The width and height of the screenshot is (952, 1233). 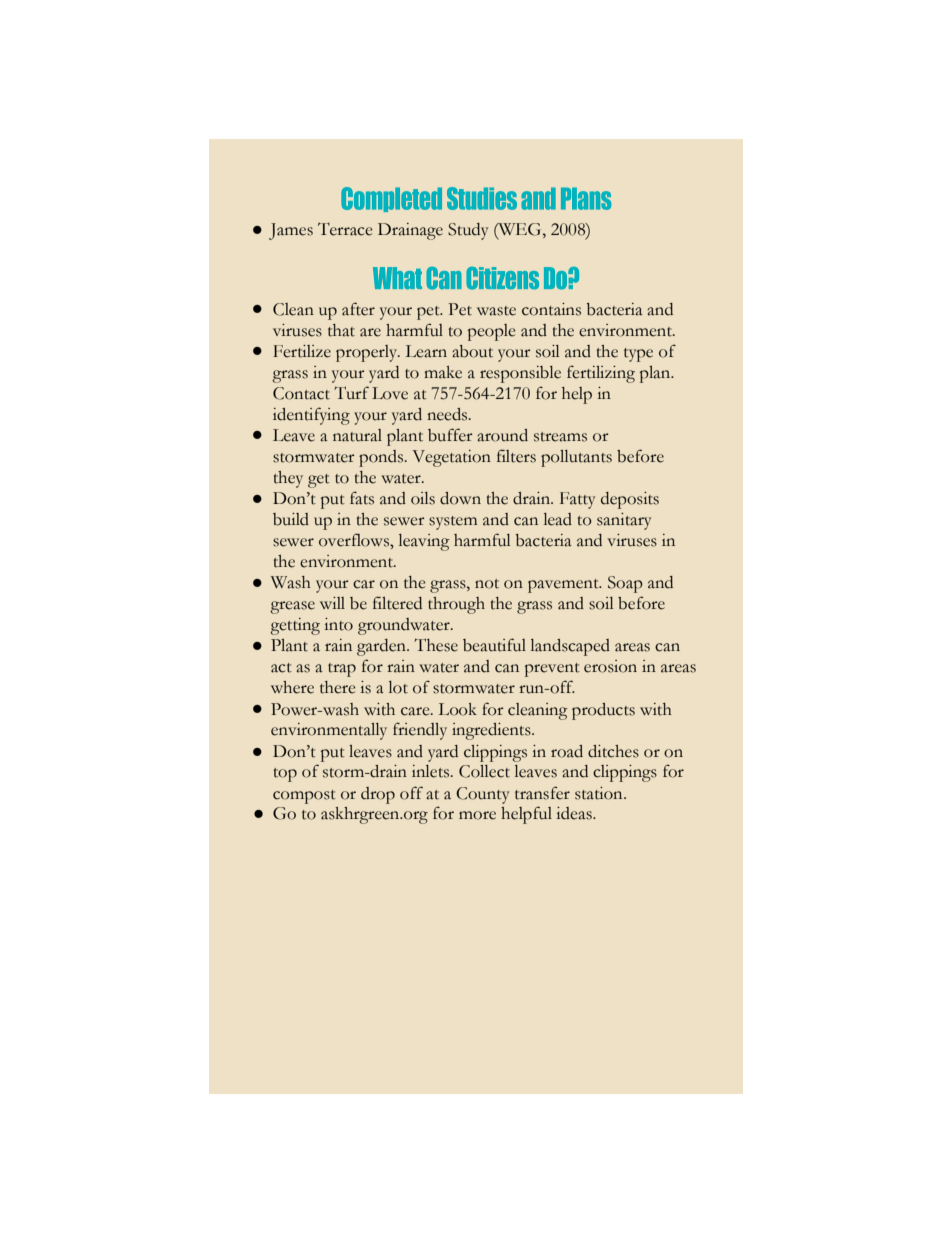 What do you see at coordinates (468, 231) in the screenshot?
I see `Study` at bounding box center [468, 231].
